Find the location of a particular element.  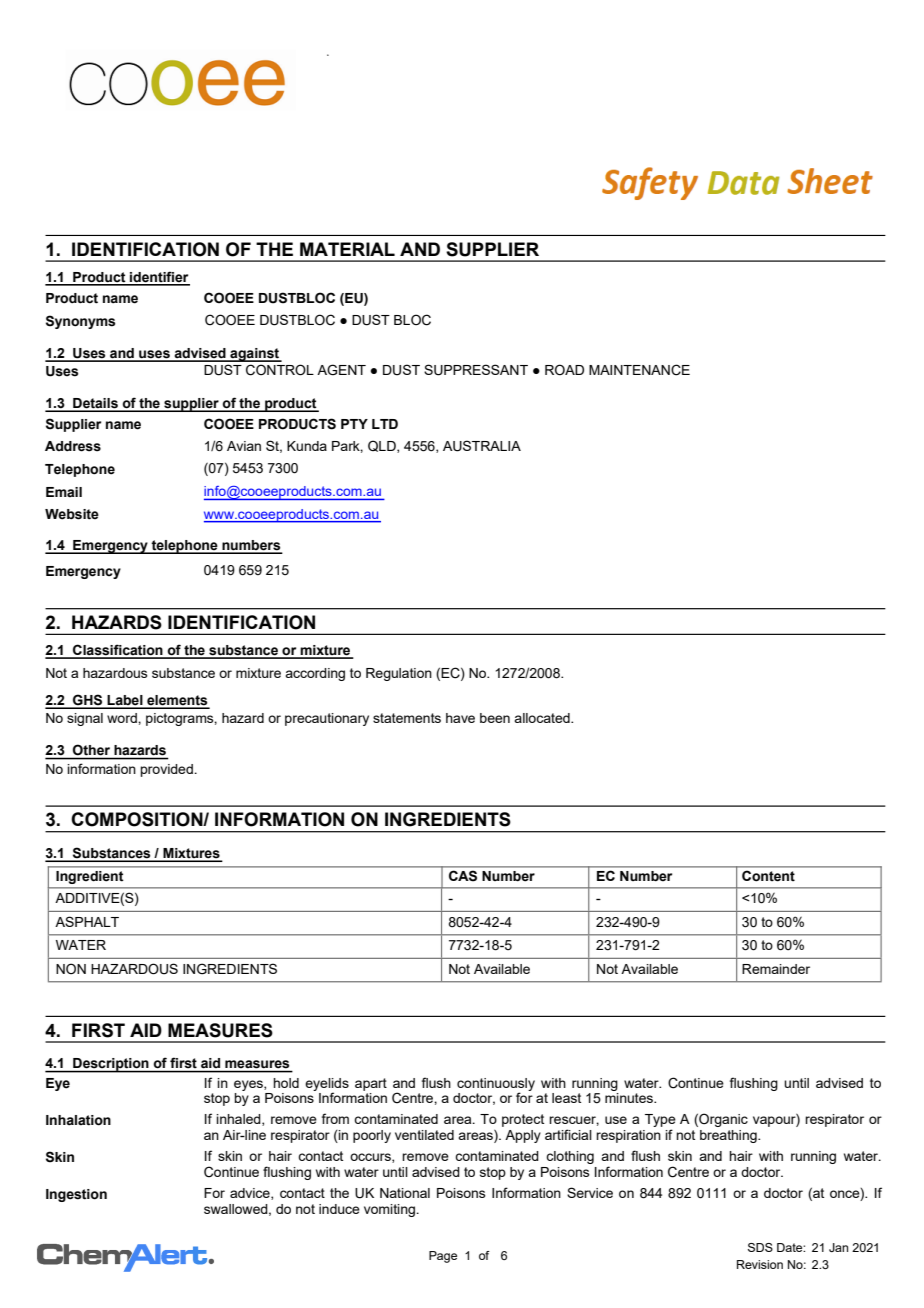

Page is located at coordinates (443, 1257).
